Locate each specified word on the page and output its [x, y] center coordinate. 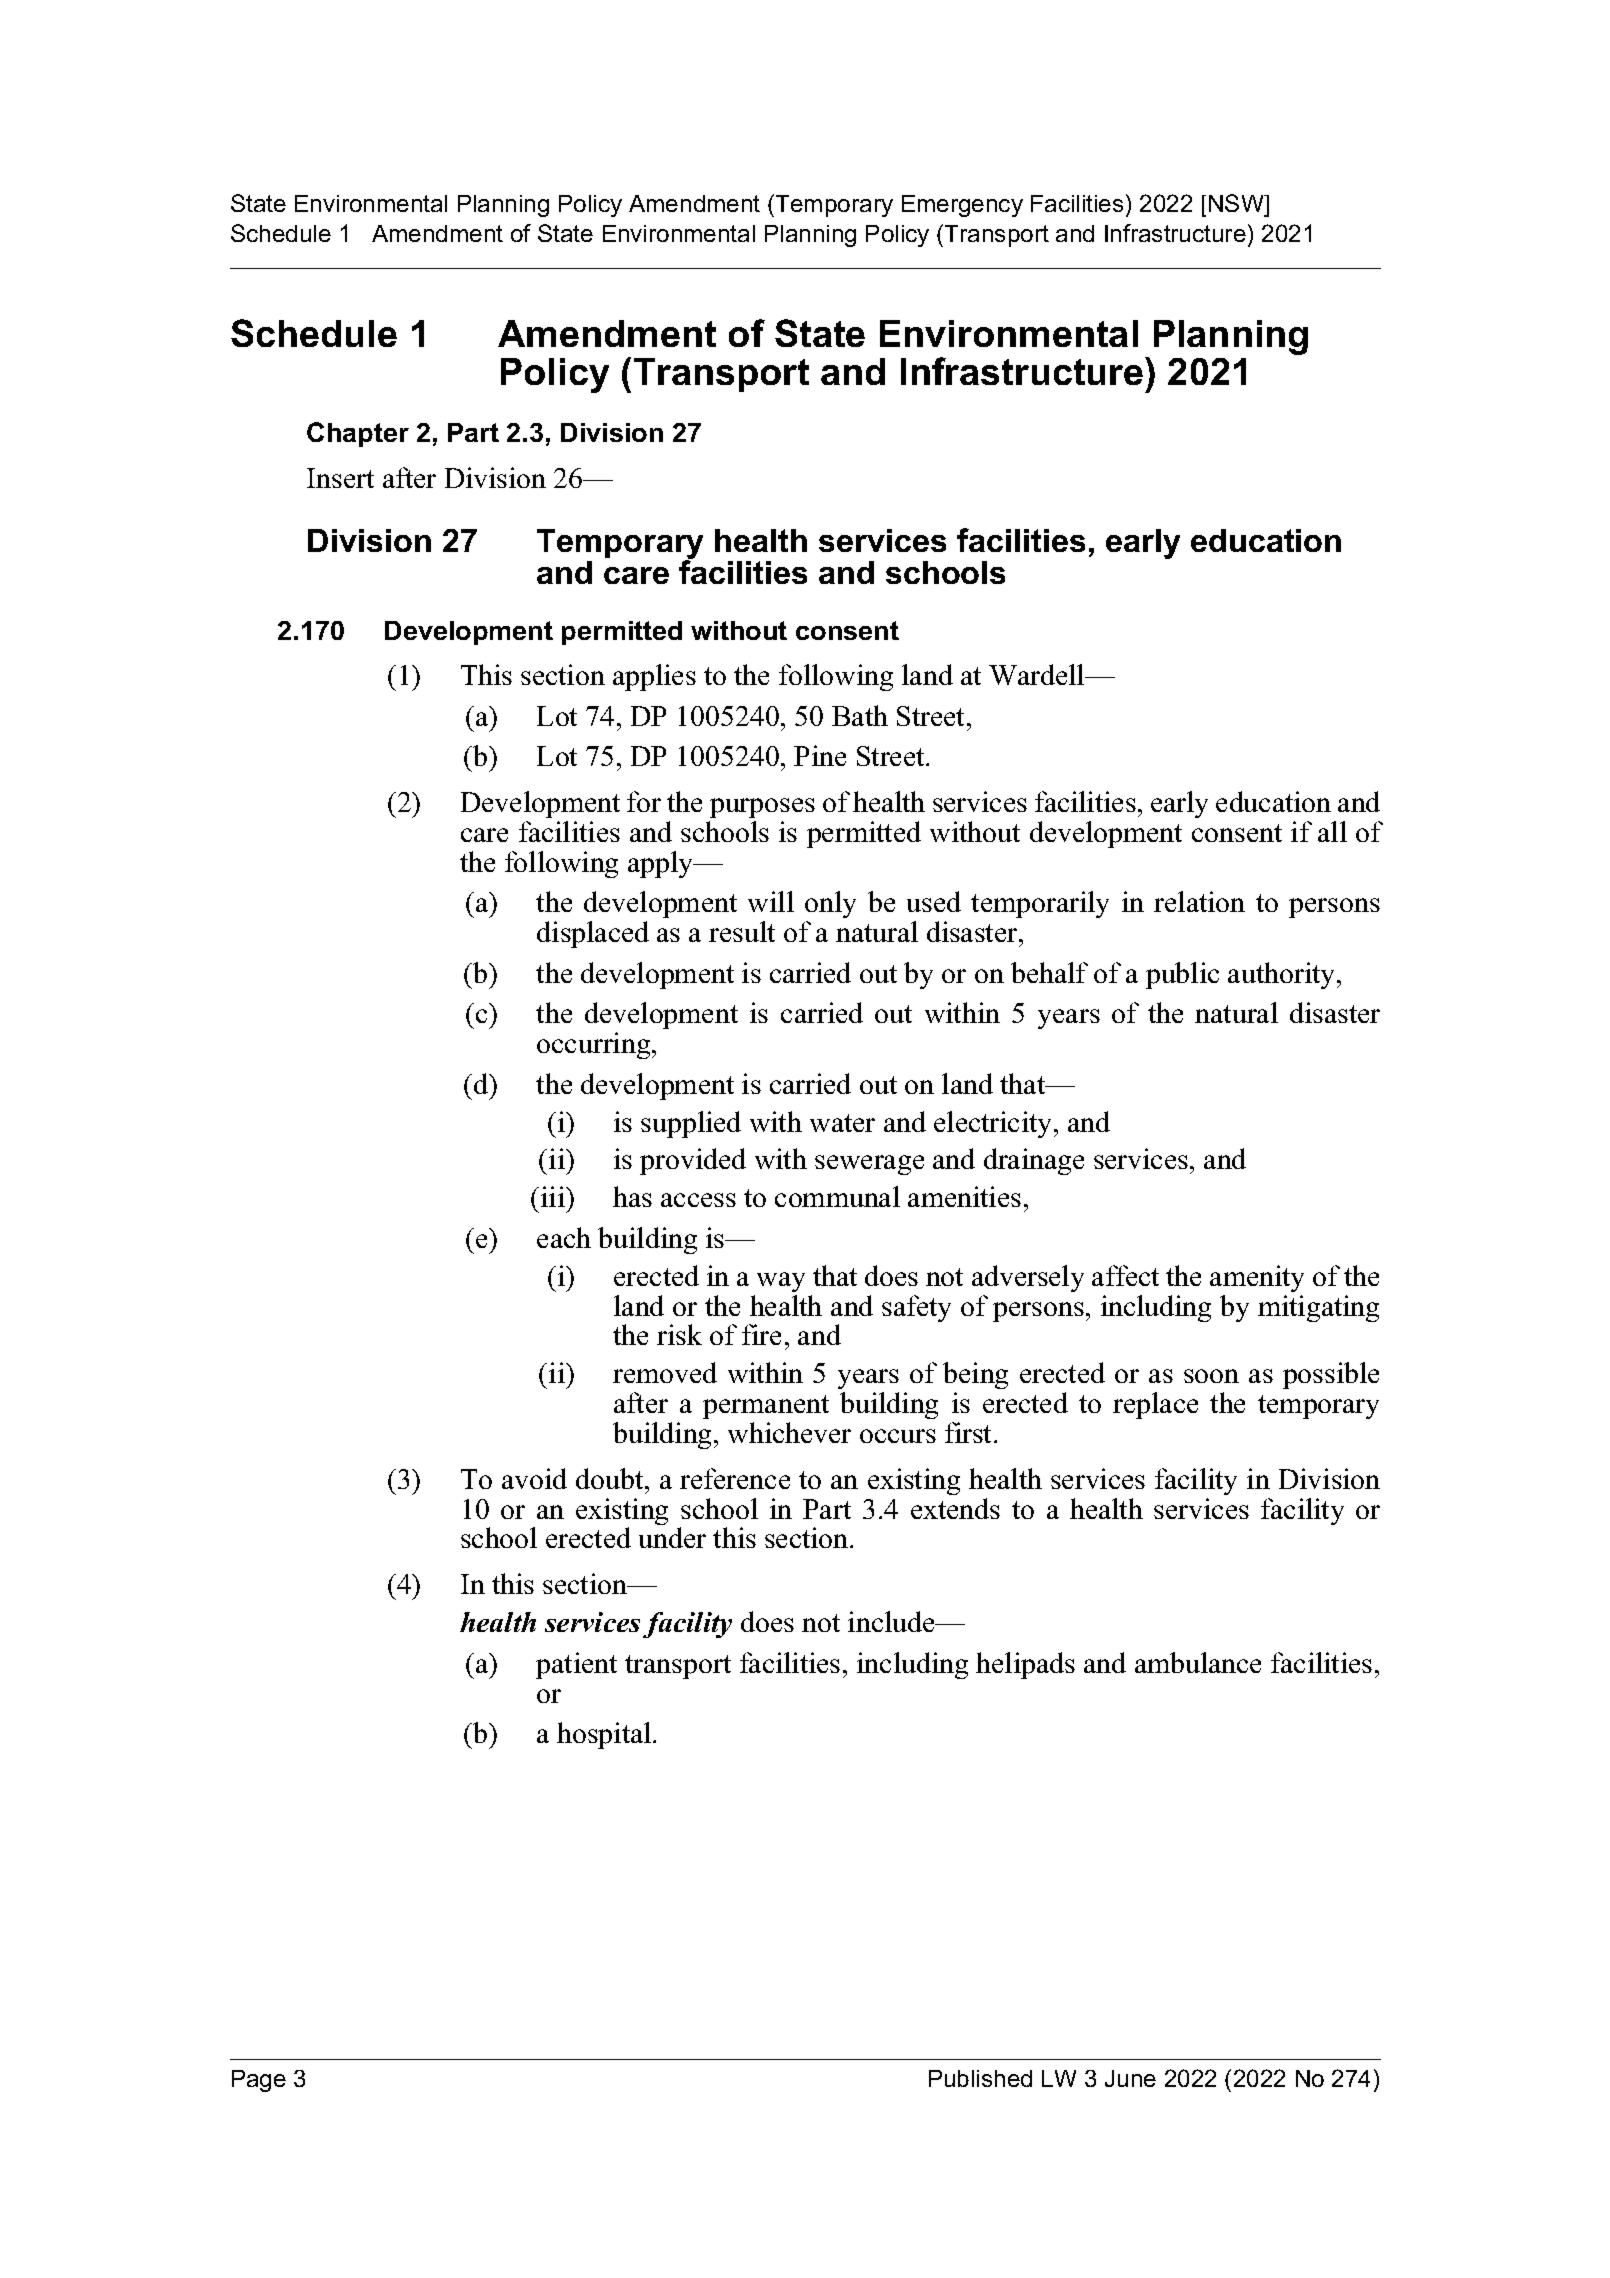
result [742, 931]
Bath [860, 715]
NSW [1237, 205]
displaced [593, 934]
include [892, 1621]
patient [576, 1665]
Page [259, 2081]
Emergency [962, 206]
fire [761, 1334]
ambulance [1198, 1662]
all [1332, 831]
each [564, 1237]
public [1182, 975]
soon [1211, 1376]
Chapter [358, 434]
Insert [340, 478]
